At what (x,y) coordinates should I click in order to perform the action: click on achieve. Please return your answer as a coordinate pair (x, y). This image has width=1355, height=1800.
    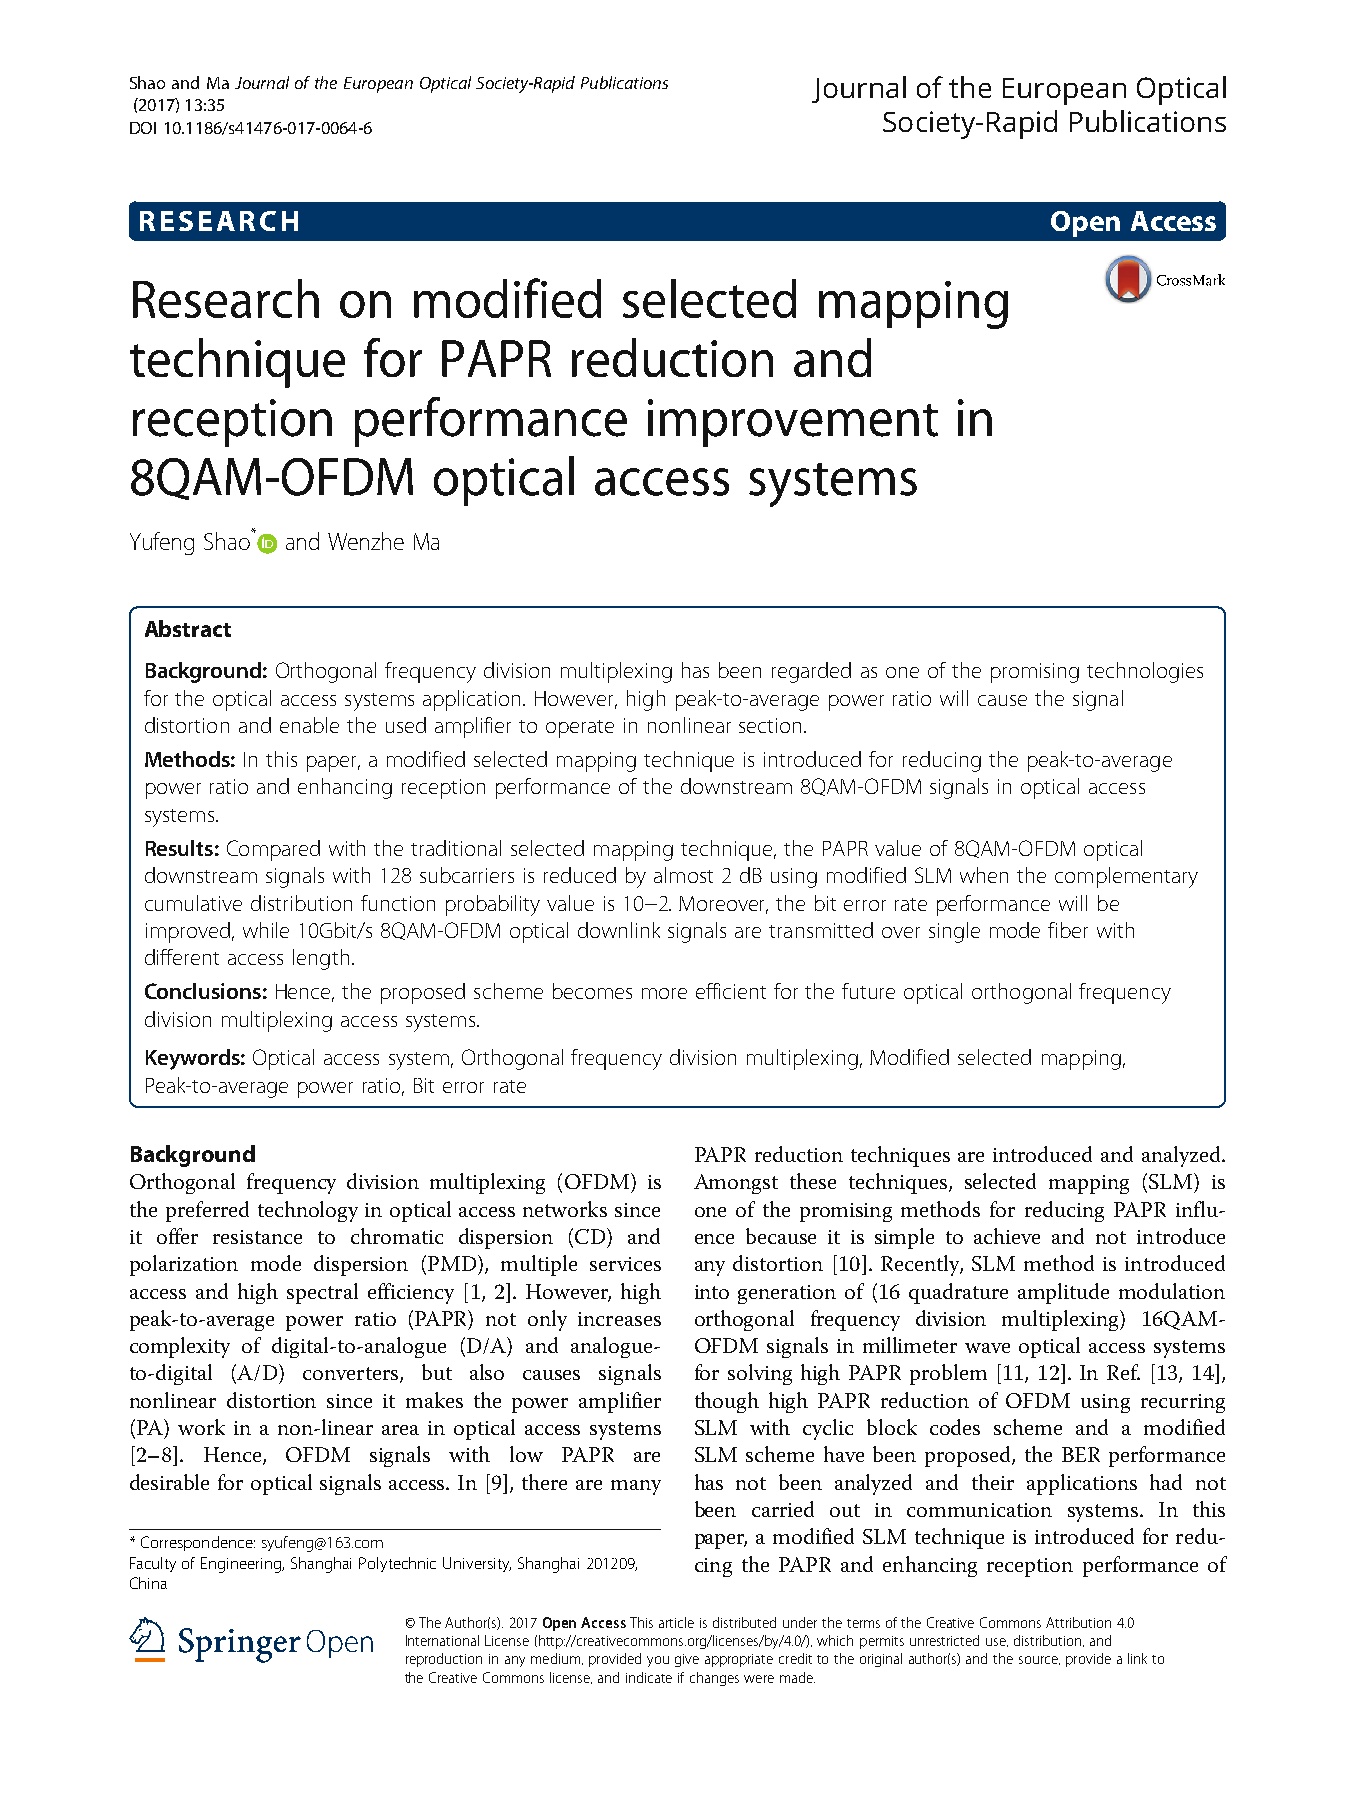
    Looking at the image, I should click on (1007, 1236).
